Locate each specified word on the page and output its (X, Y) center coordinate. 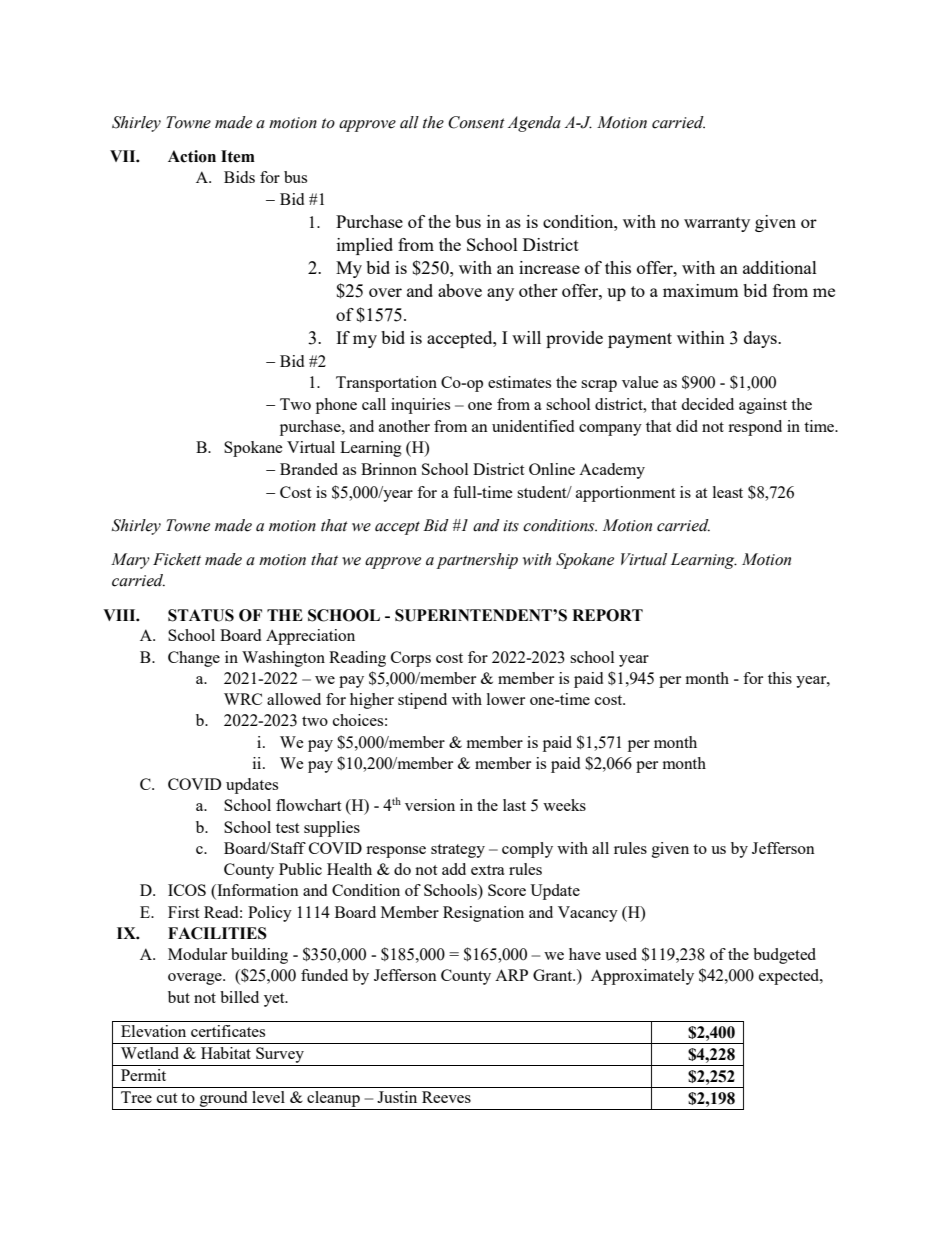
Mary (130, 561)
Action (192, 156)
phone (336, 406)
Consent (476, 122)
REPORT (607, 615)
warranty (717, 224)
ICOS (187, 890)
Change (194, 659)
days (761, 339)
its (511, 526)
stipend (422, 701)
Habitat (226, 1053)
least (728, 492)
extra (488, 870)
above (460, 290)
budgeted (784, 956)
